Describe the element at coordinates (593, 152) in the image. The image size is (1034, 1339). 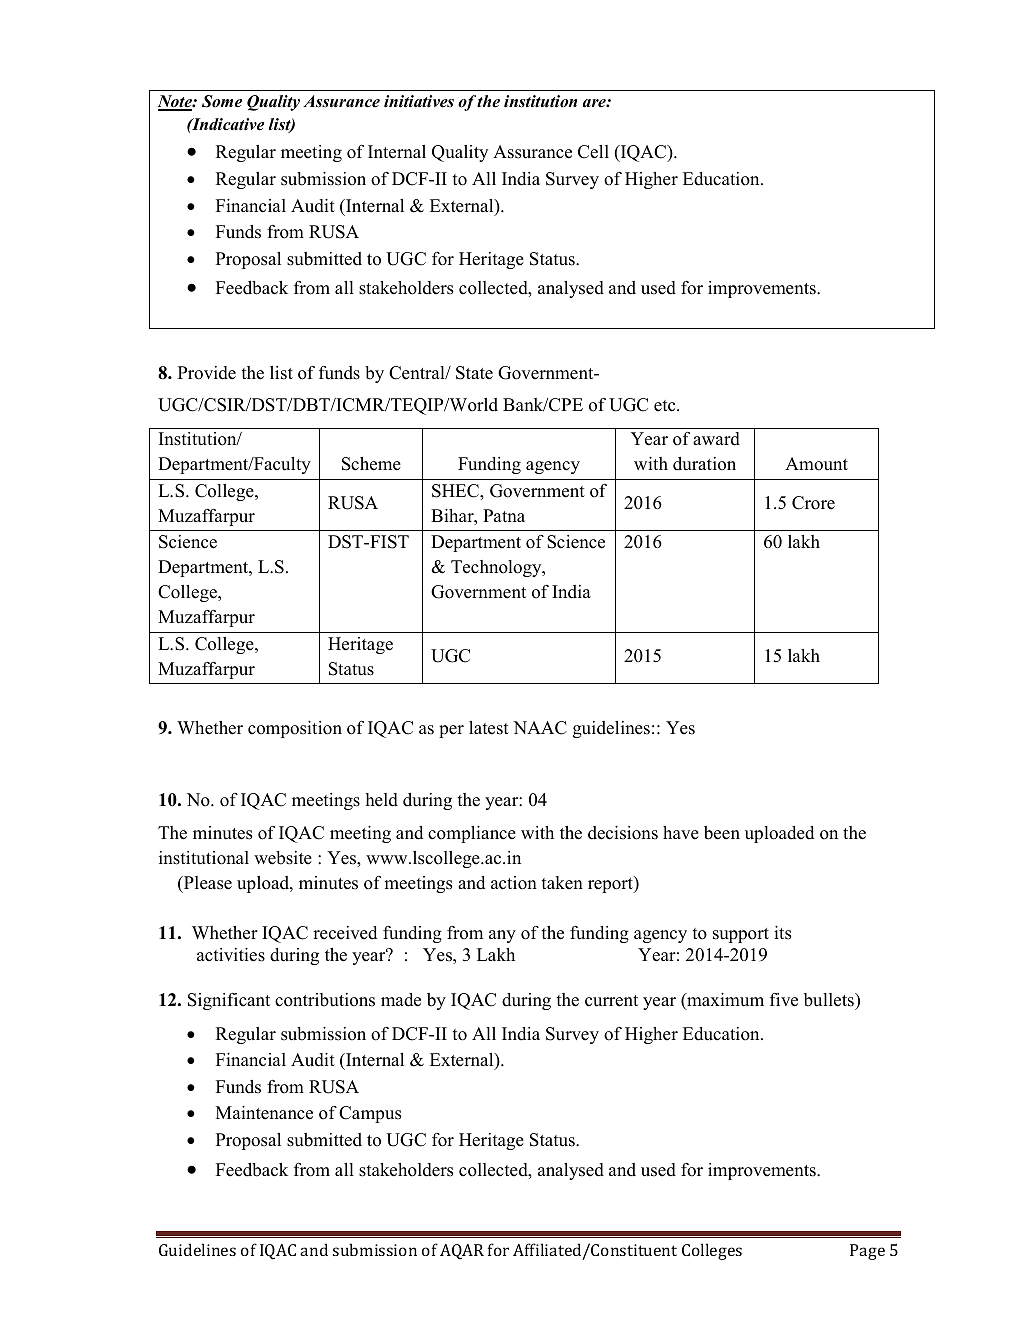
I see `Cell` at that location.
